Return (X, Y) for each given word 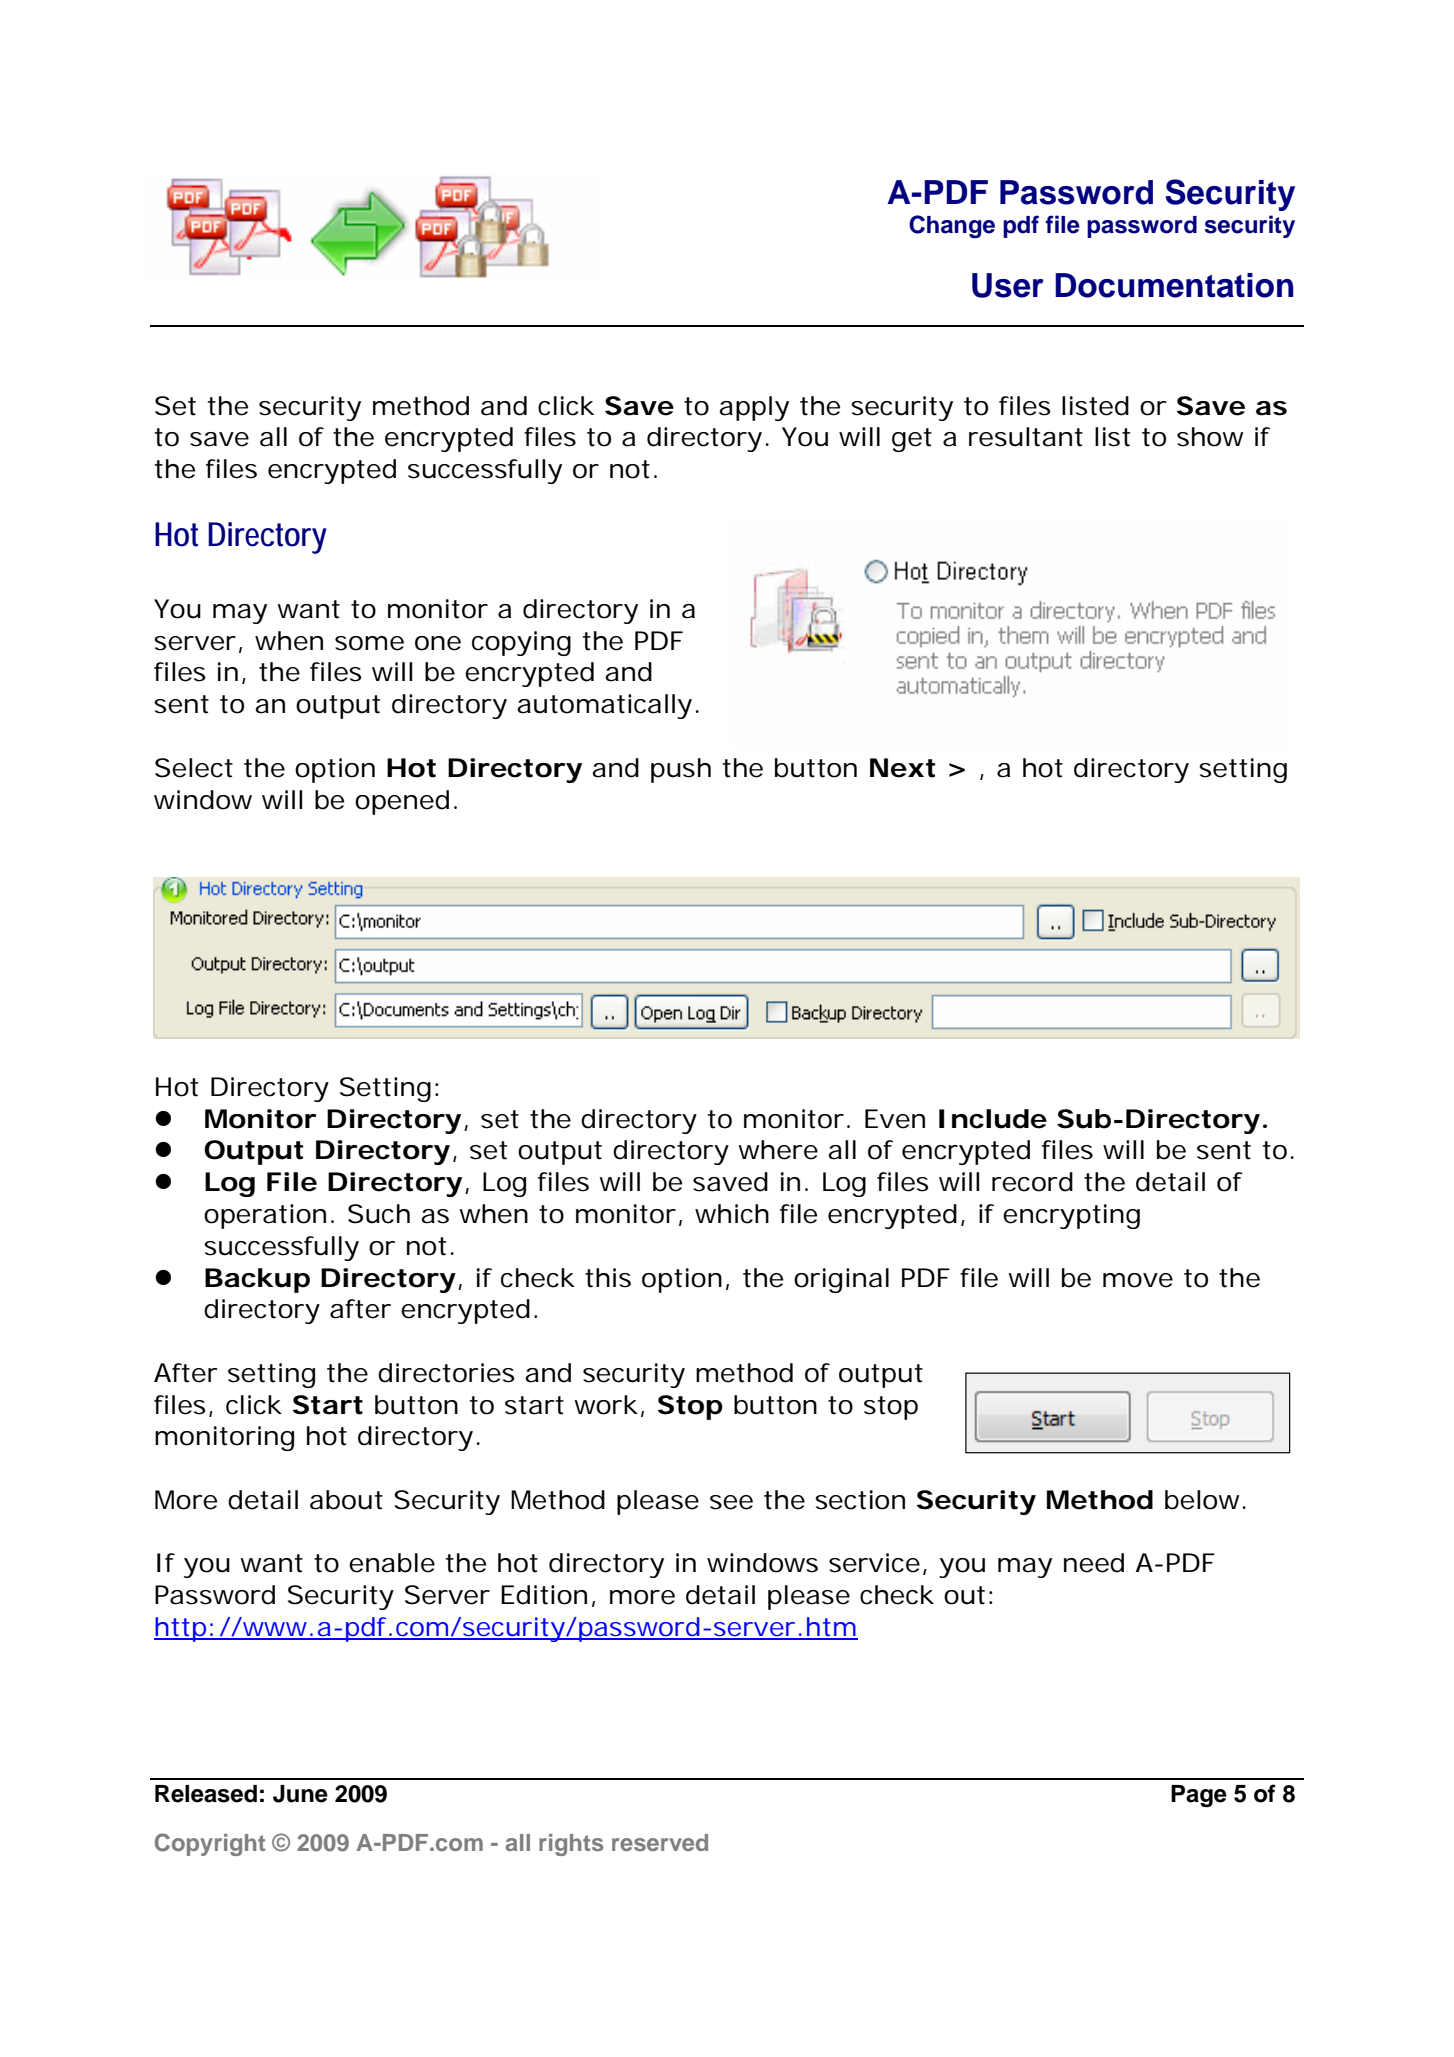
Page (1199, 1796)
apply (754, 408)
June (300, 1794)
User (1008, 285)
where (778, 1150)
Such (379, 1214)
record (1032, 1182)
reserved (660, 1842)
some (369, 643)
